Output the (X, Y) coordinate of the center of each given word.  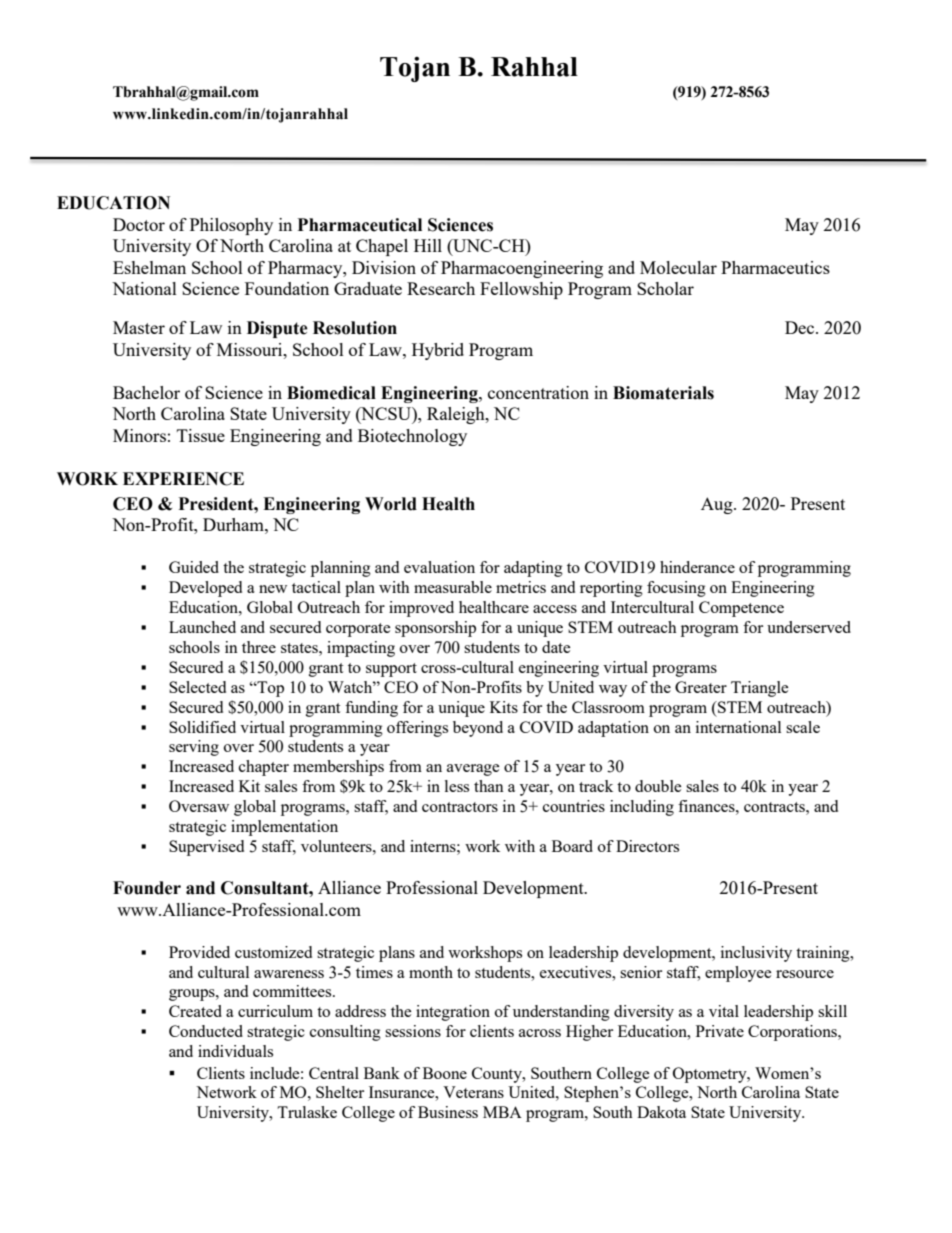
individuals (235, 1051)
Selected (197, 687)
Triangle (760, 689)
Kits (504, 707)
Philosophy (231, 226)
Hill (428, 245)
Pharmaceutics (775, 267)
